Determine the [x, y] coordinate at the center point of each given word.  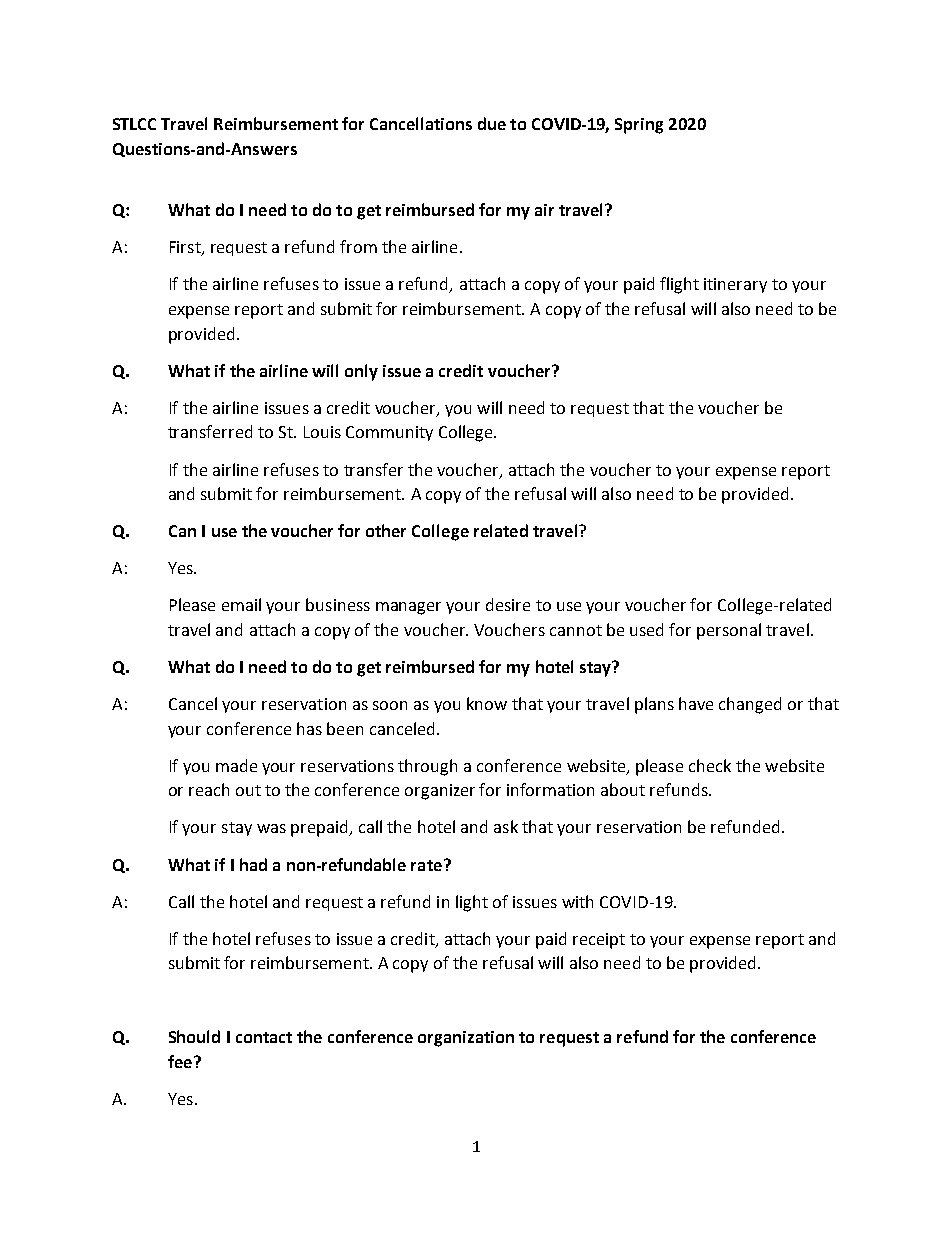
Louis [322, 432]
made [236, 765]
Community [389, 433]
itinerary [735, 285]
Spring [639, 126]
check [710, 765]
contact [264, 1037]
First [186, 248]
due [492, 123]
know [487, 703]
